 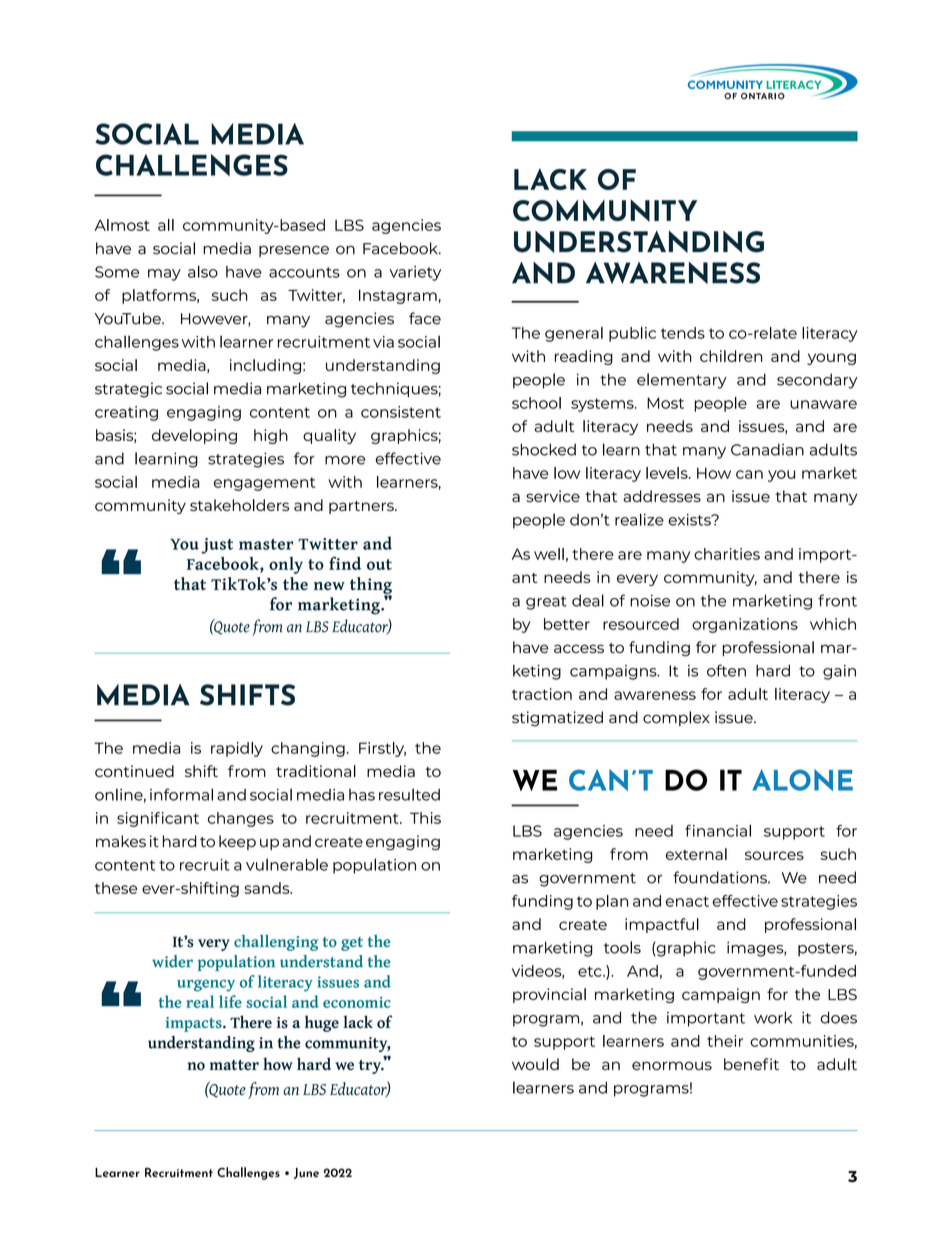 I want to click on traction, so click(x=542, y=694).
